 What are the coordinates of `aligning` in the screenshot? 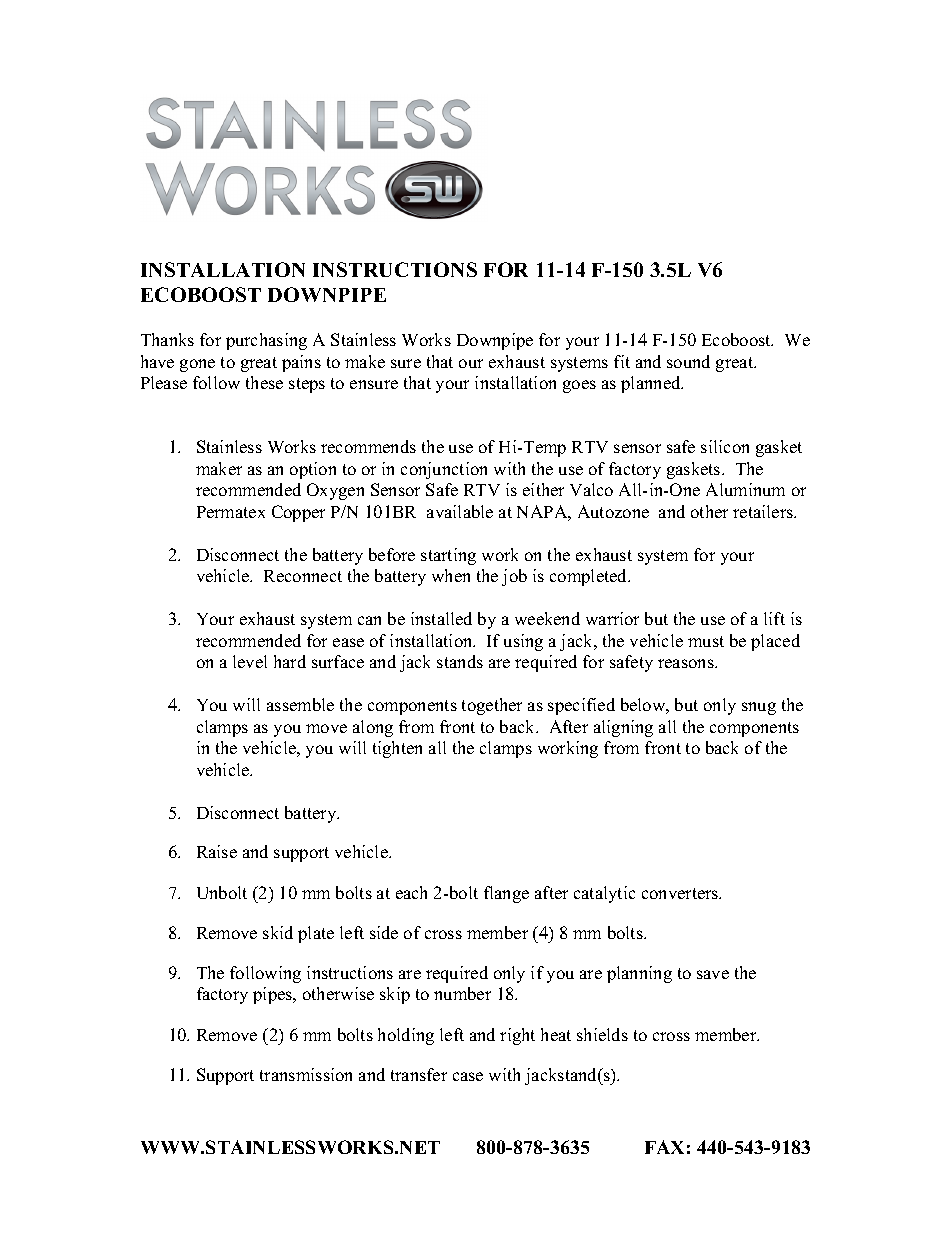 It's located at (623, 728).
